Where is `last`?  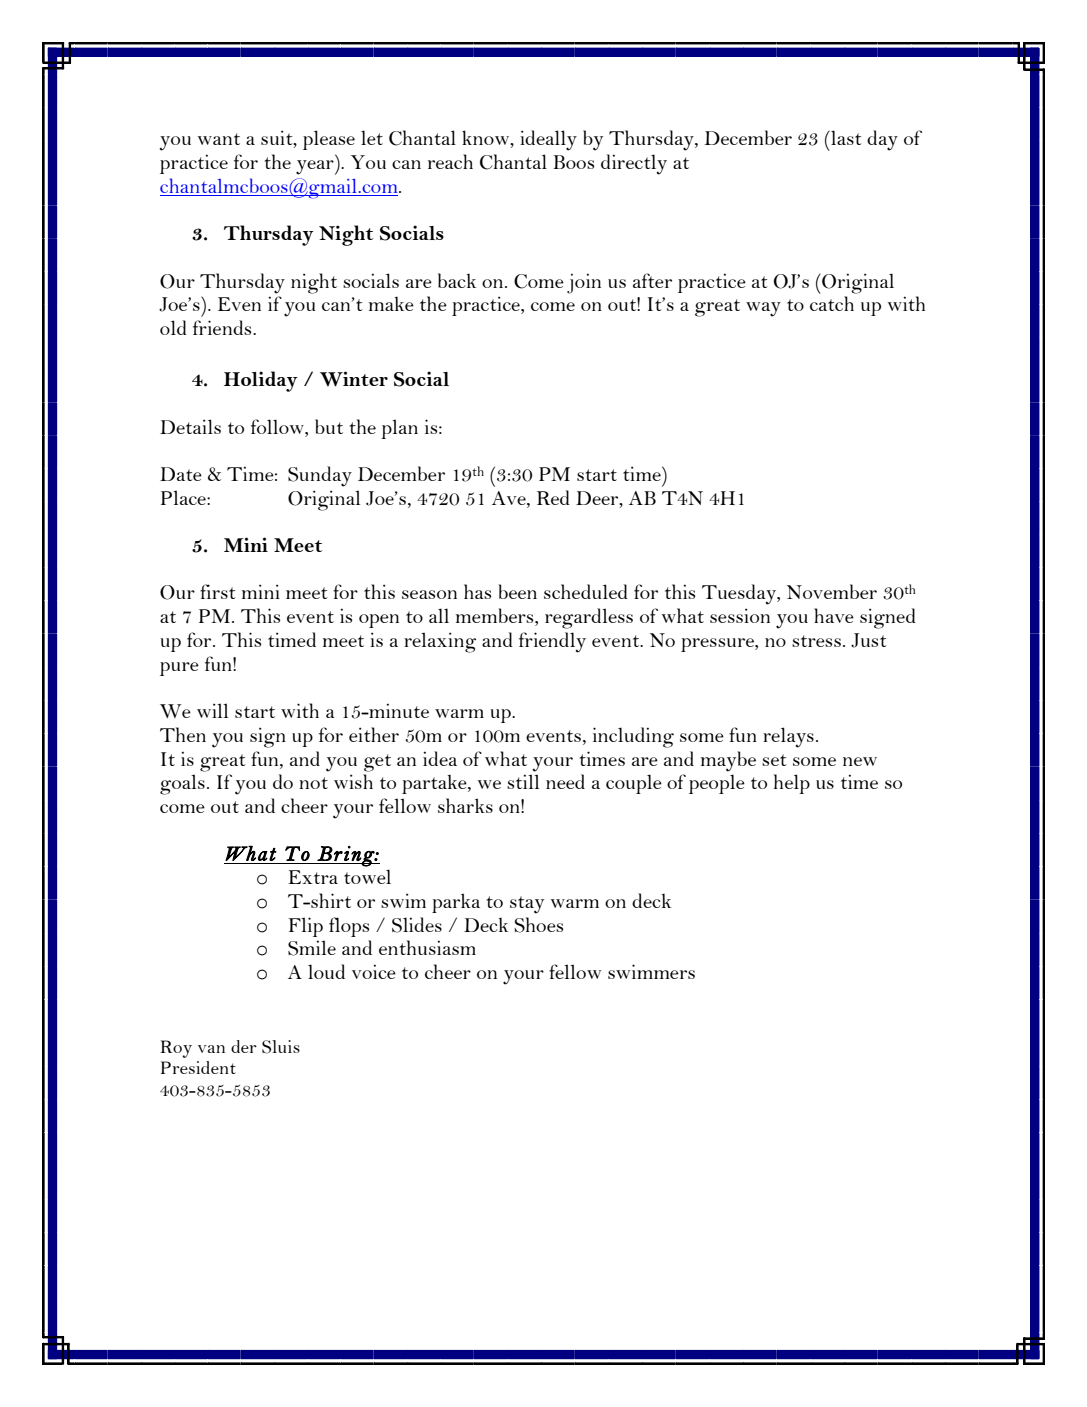 last is located at coordinates (845, 137).
